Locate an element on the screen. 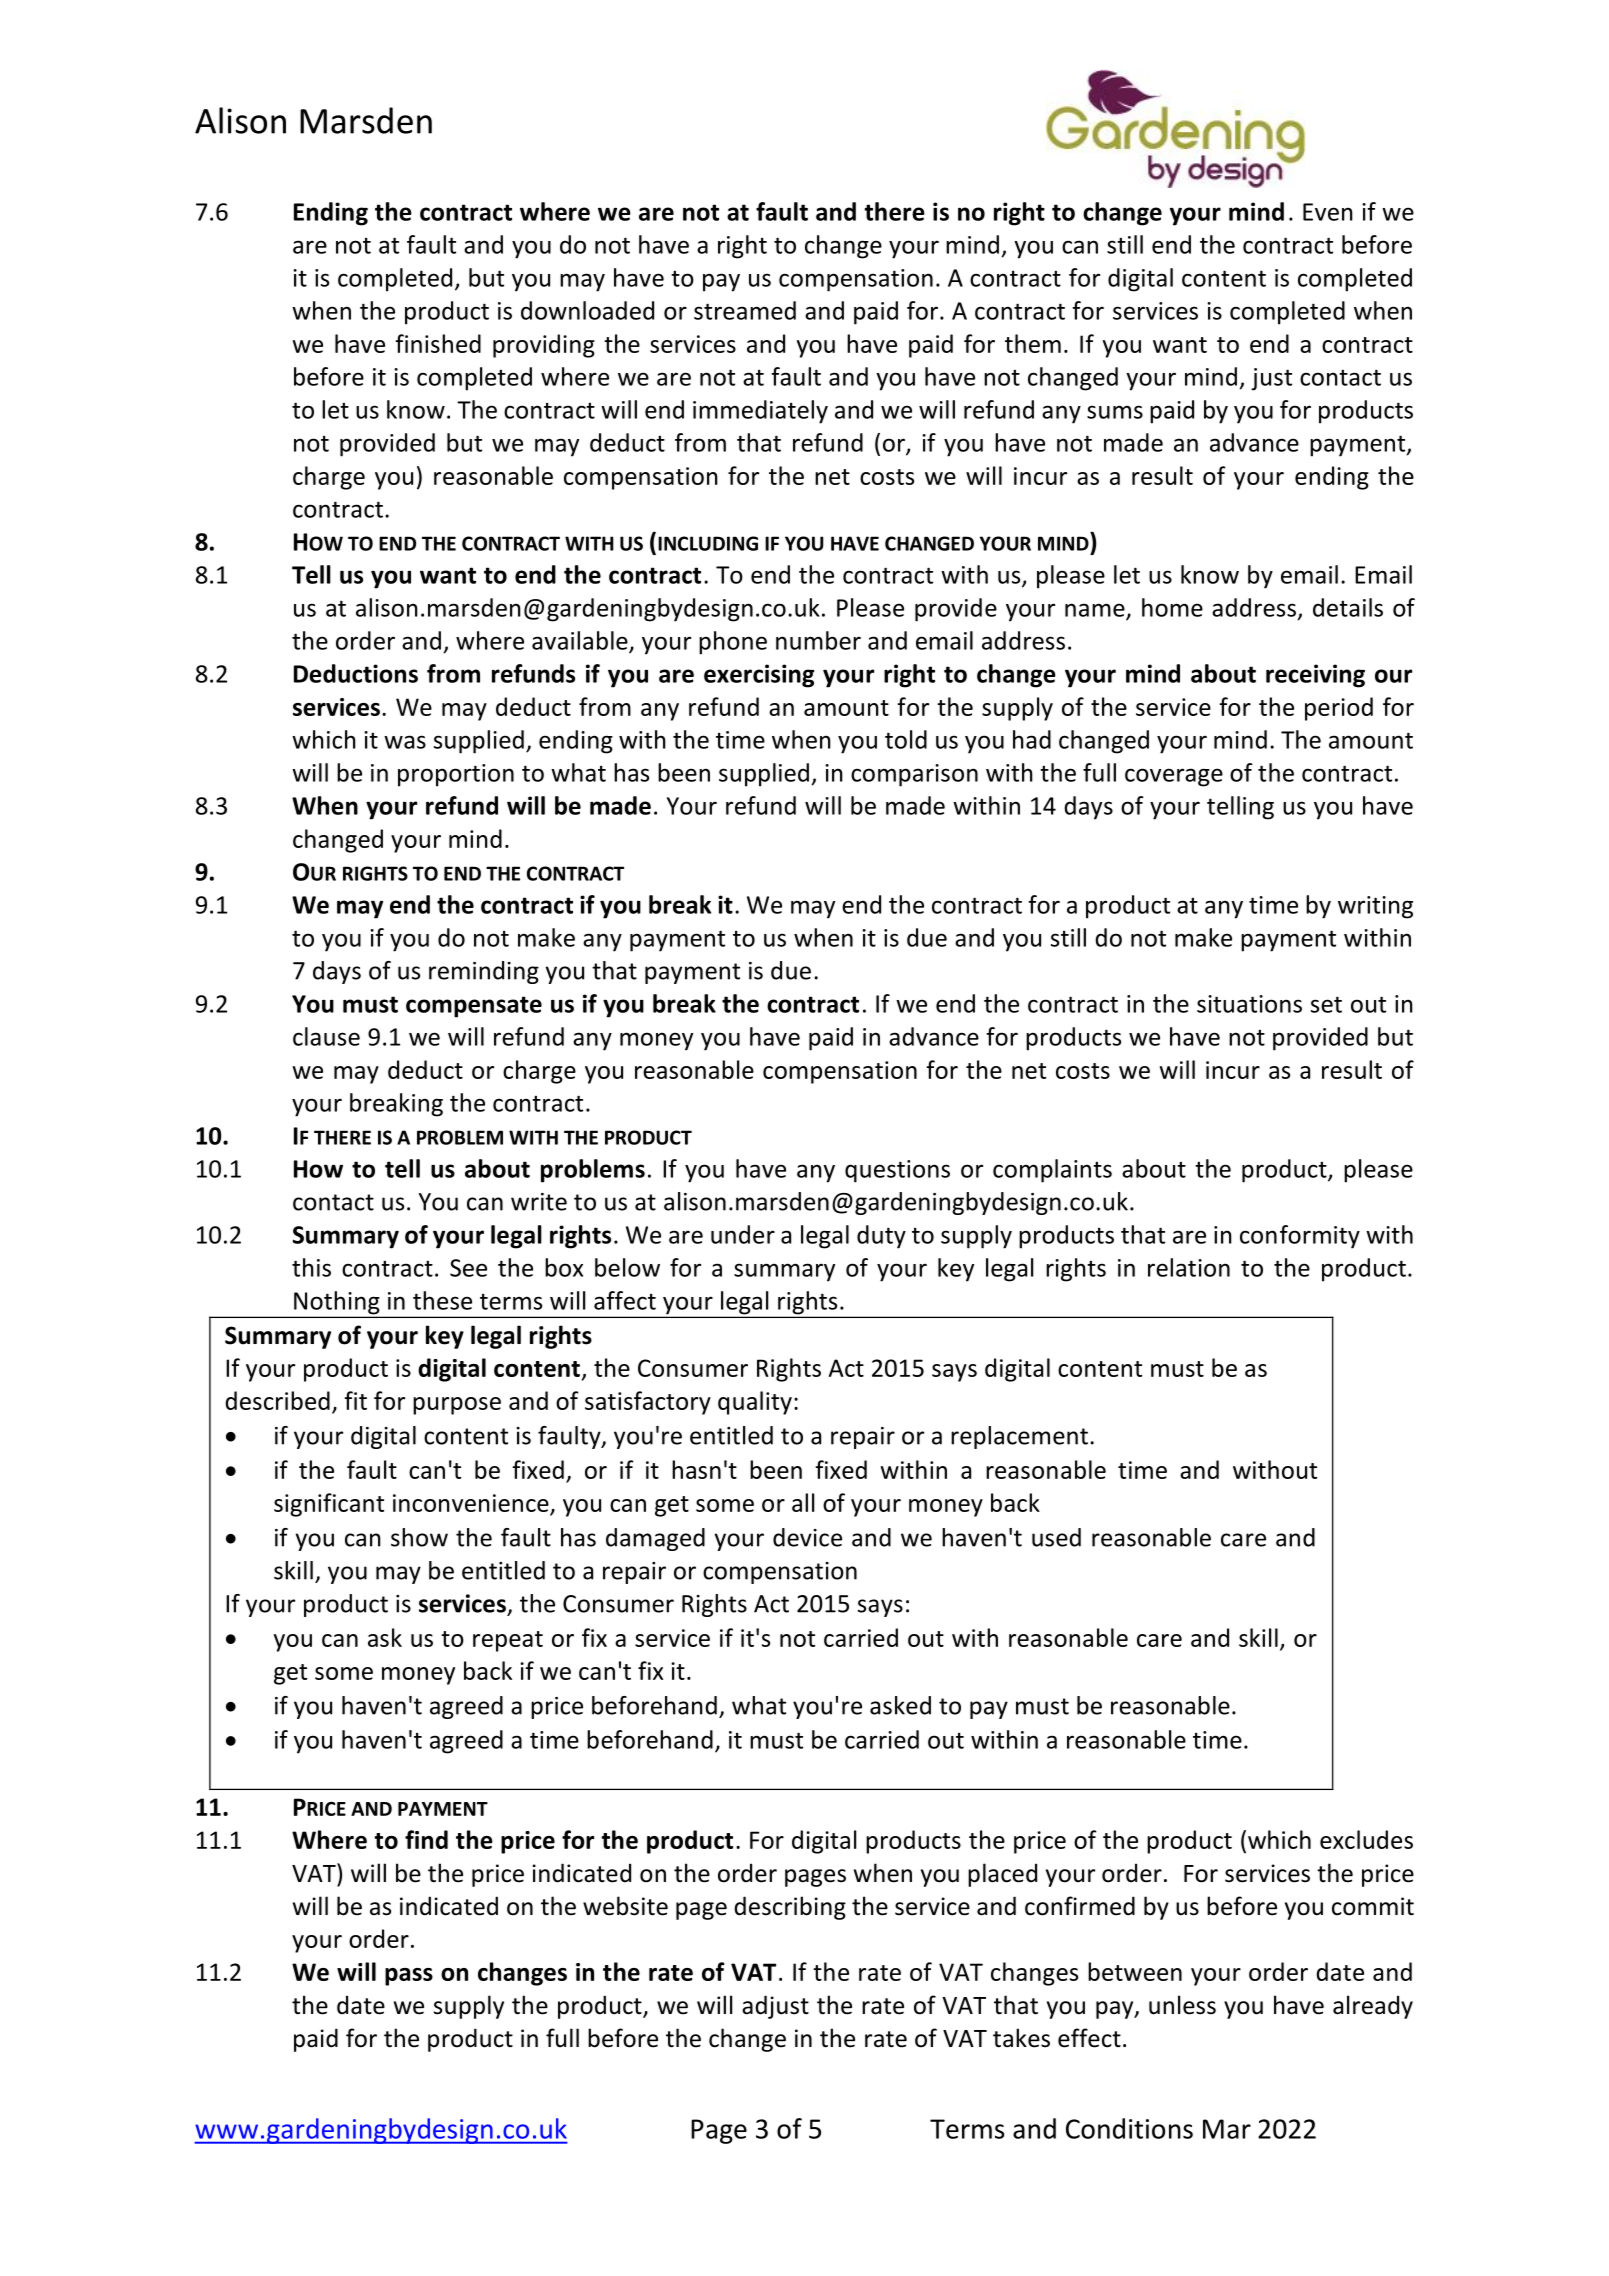  asked is located at coordinates (900, 1705).
